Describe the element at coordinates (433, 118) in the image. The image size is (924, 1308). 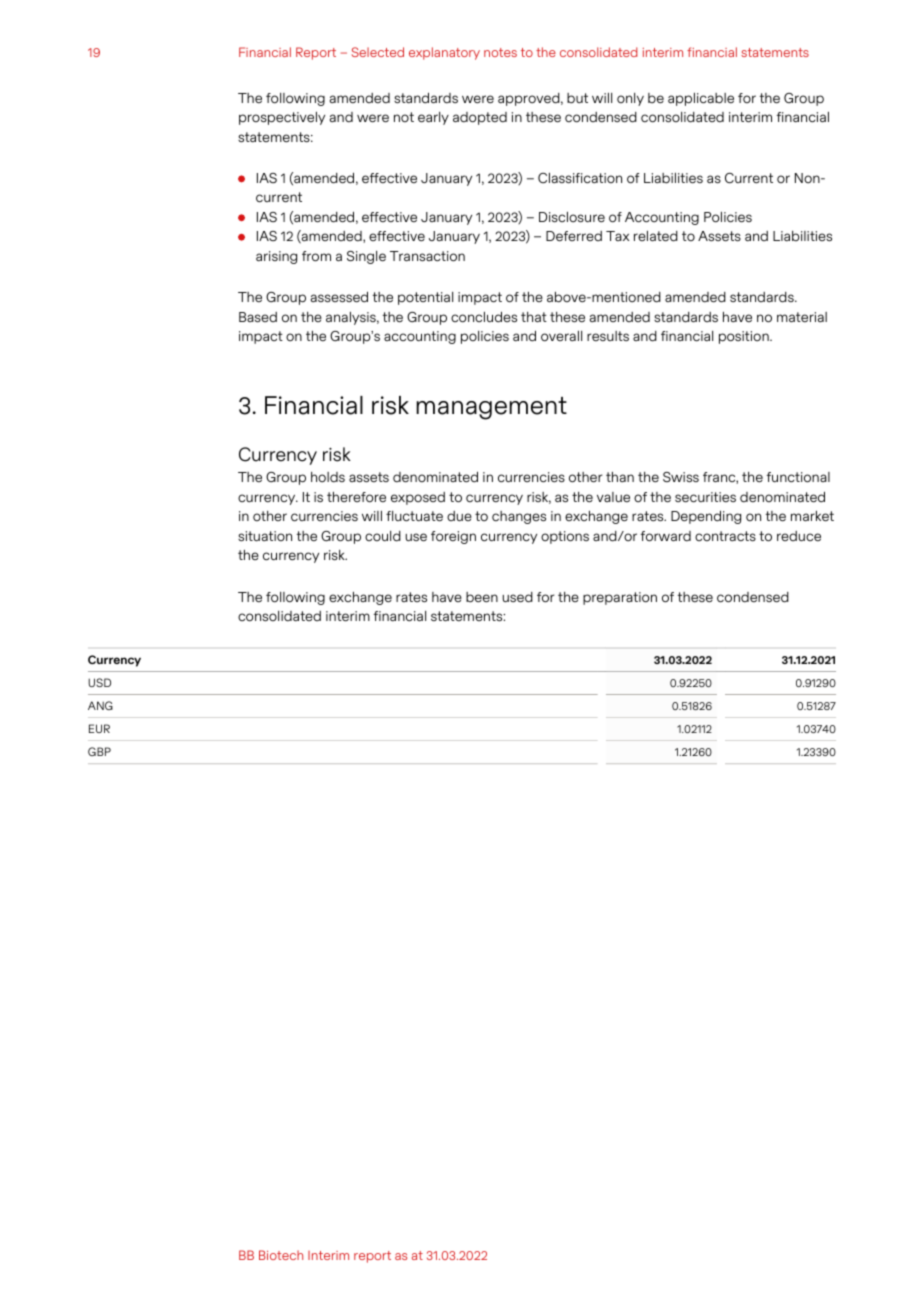
I see `early` at that location.
